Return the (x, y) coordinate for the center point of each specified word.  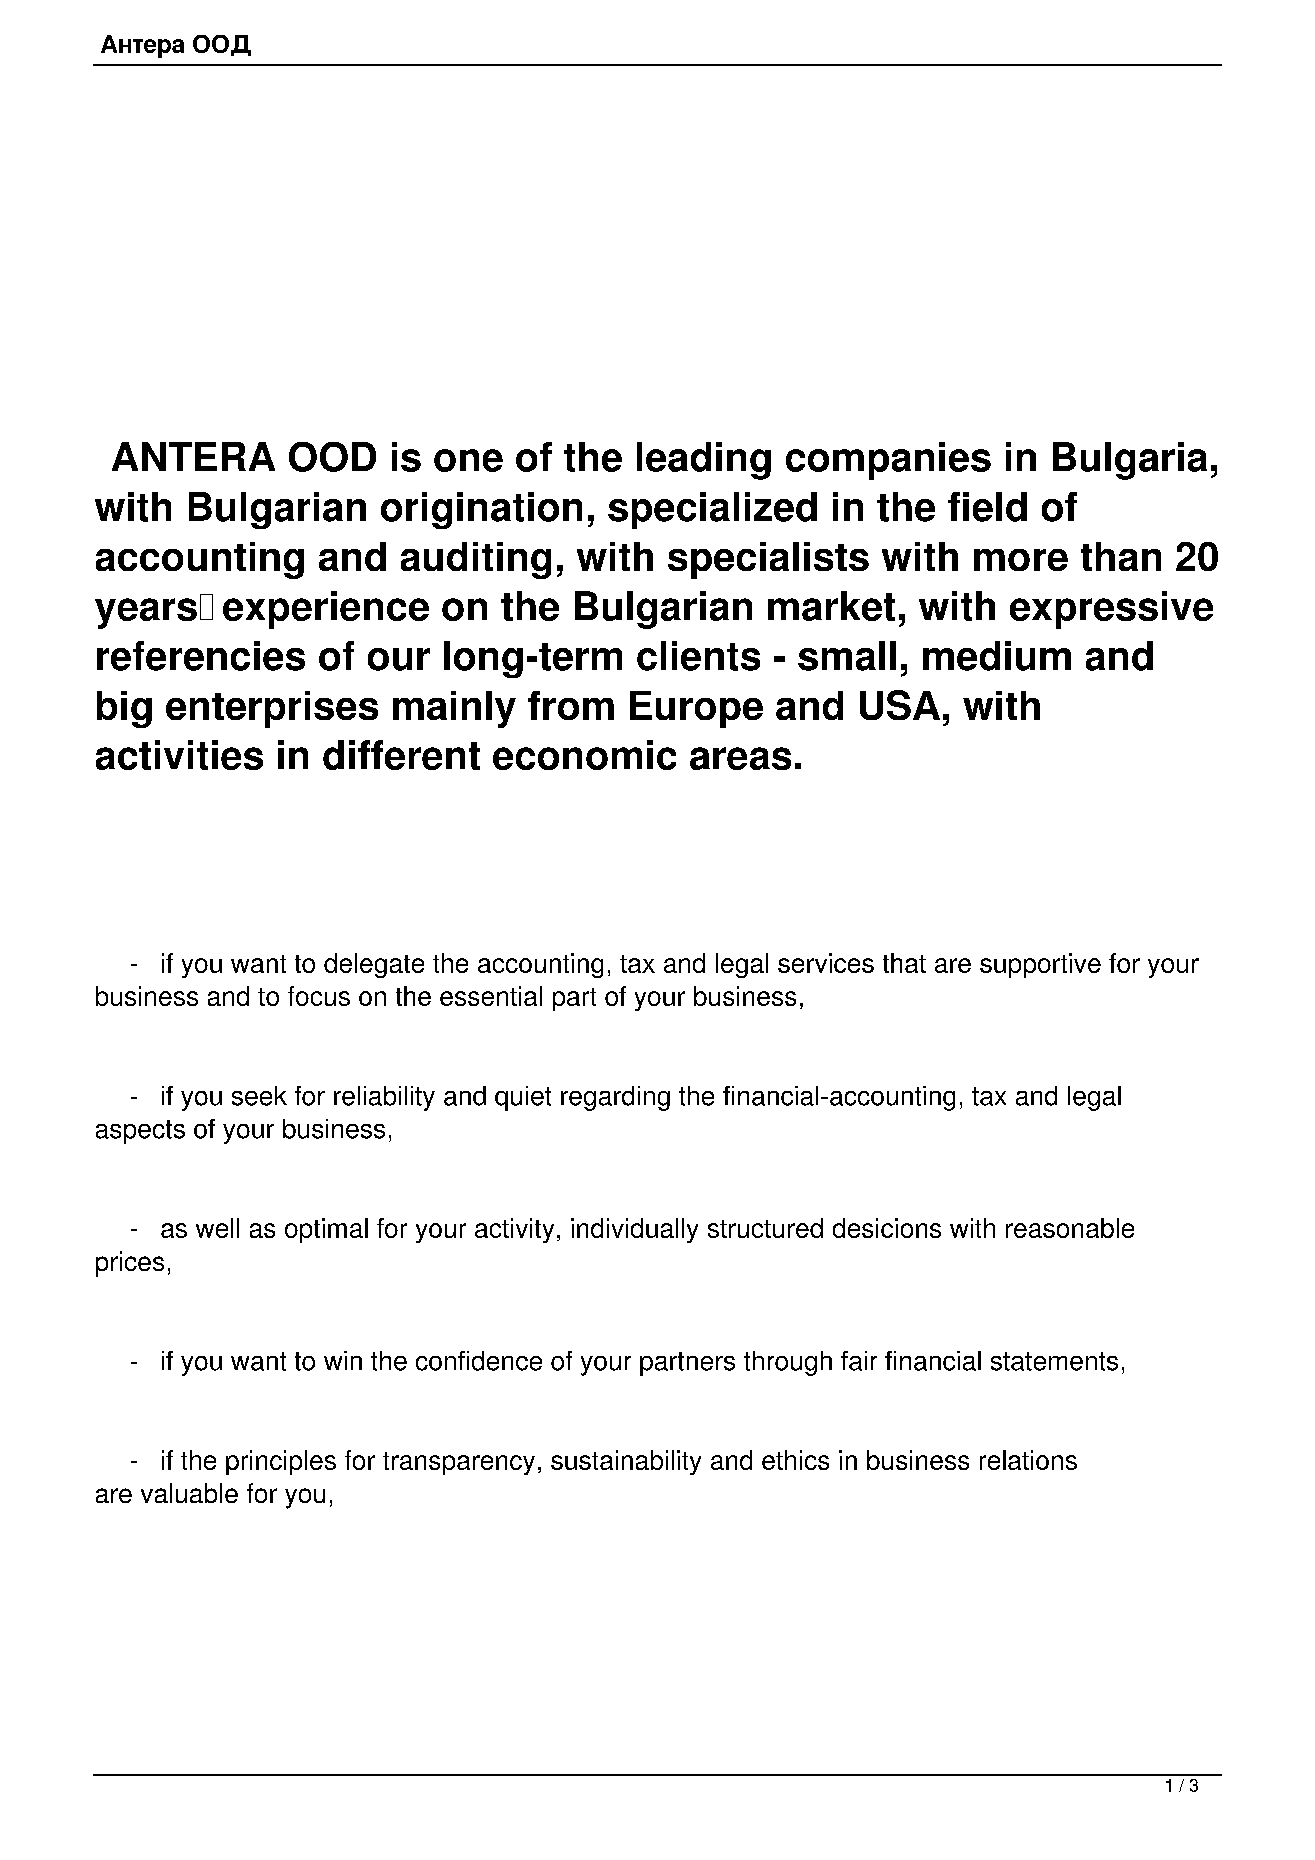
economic (584, 755)
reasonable (1070, 1228)
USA (900, 705)
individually (634, 1230)
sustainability (626, 1462)
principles (281, 1462)
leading (704, 461)
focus (319, 996)
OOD (332, 457)
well (217, 1228)
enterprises (272, 709)
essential (491, 996)
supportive (1040, 965)
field (987, 507)
